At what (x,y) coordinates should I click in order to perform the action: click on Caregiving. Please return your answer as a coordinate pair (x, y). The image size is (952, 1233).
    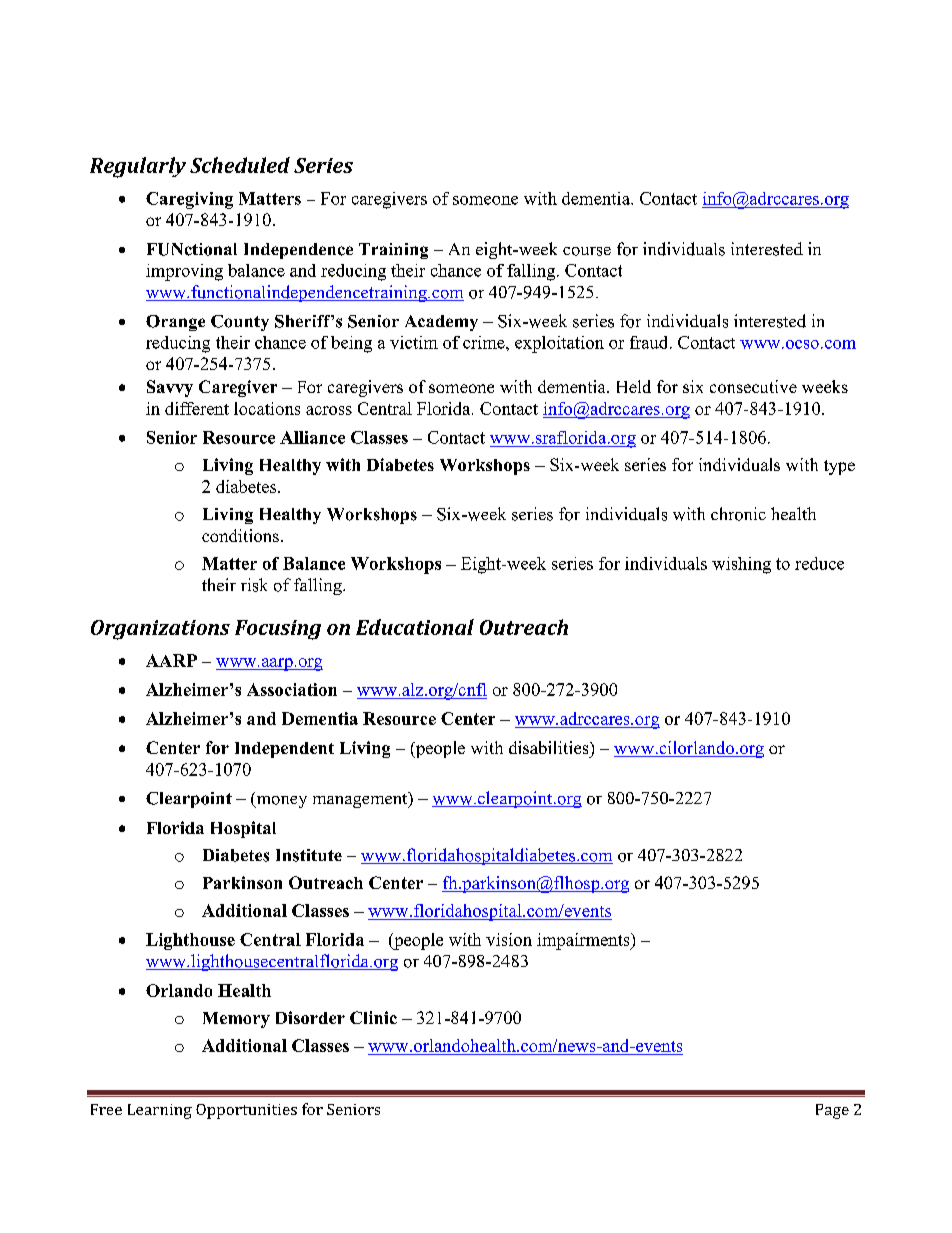
    Looking at the image, I should click on (189, 200).
